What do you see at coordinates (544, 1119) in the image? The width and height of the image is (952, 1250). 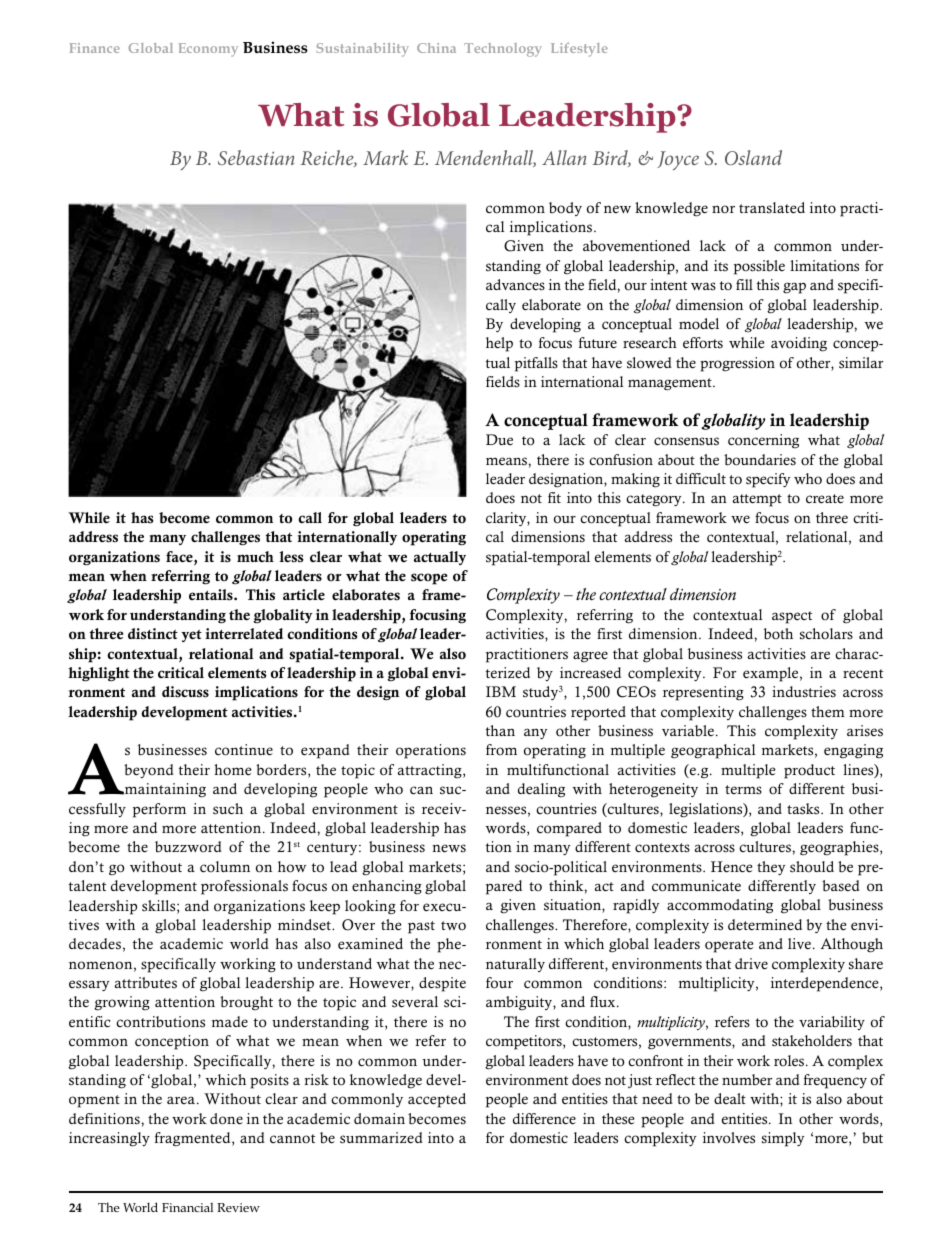 I see `difference` at bounding box center [544, 1119].
